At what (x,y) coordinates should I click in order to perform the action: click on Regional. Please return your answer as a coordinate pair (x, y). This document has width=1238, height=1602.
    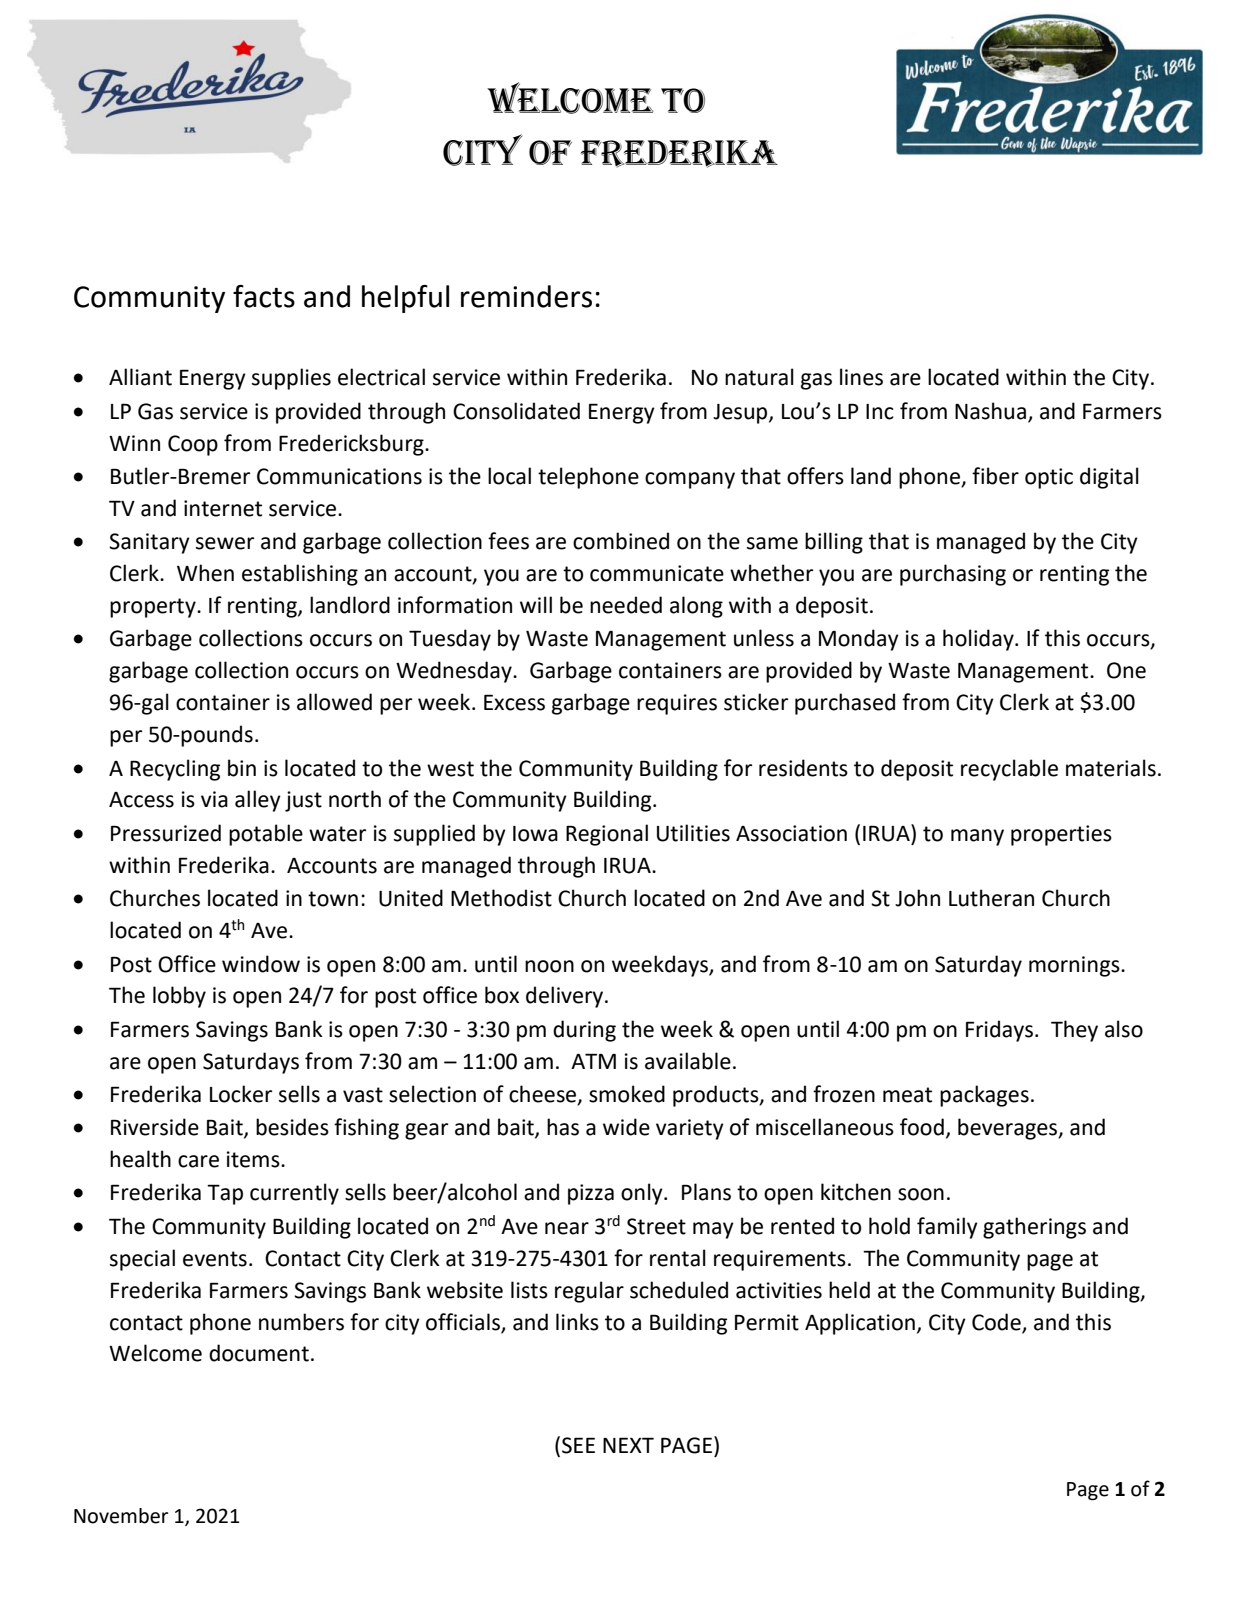
    Looking at the image, I should click on (607, 835).
